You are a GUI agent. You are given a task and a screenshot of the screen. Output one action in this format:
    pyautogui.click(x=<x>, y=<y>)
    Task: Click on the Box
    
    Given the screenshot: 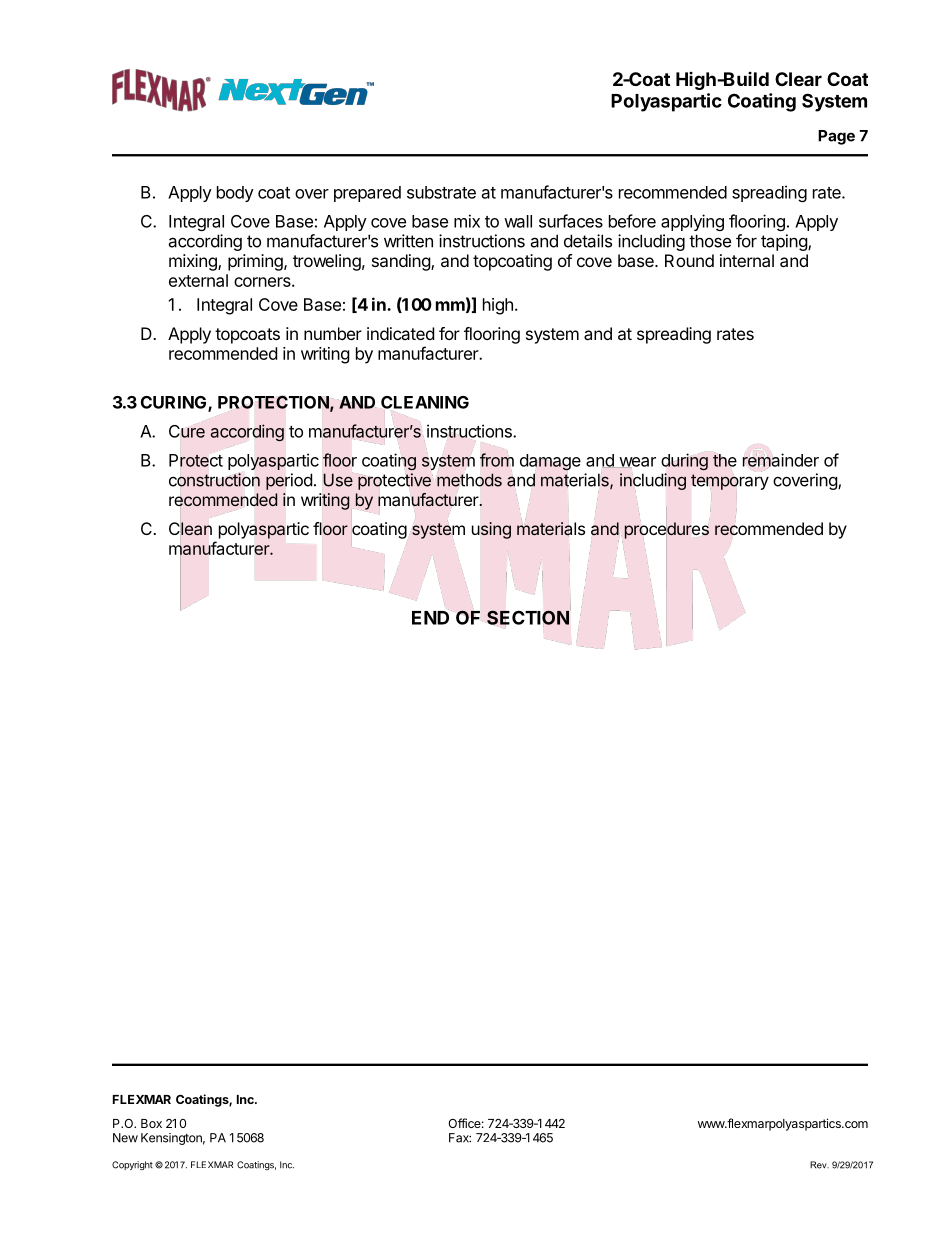 What is the action you would take?
    pyautogui.click(x=151, y=1123)
